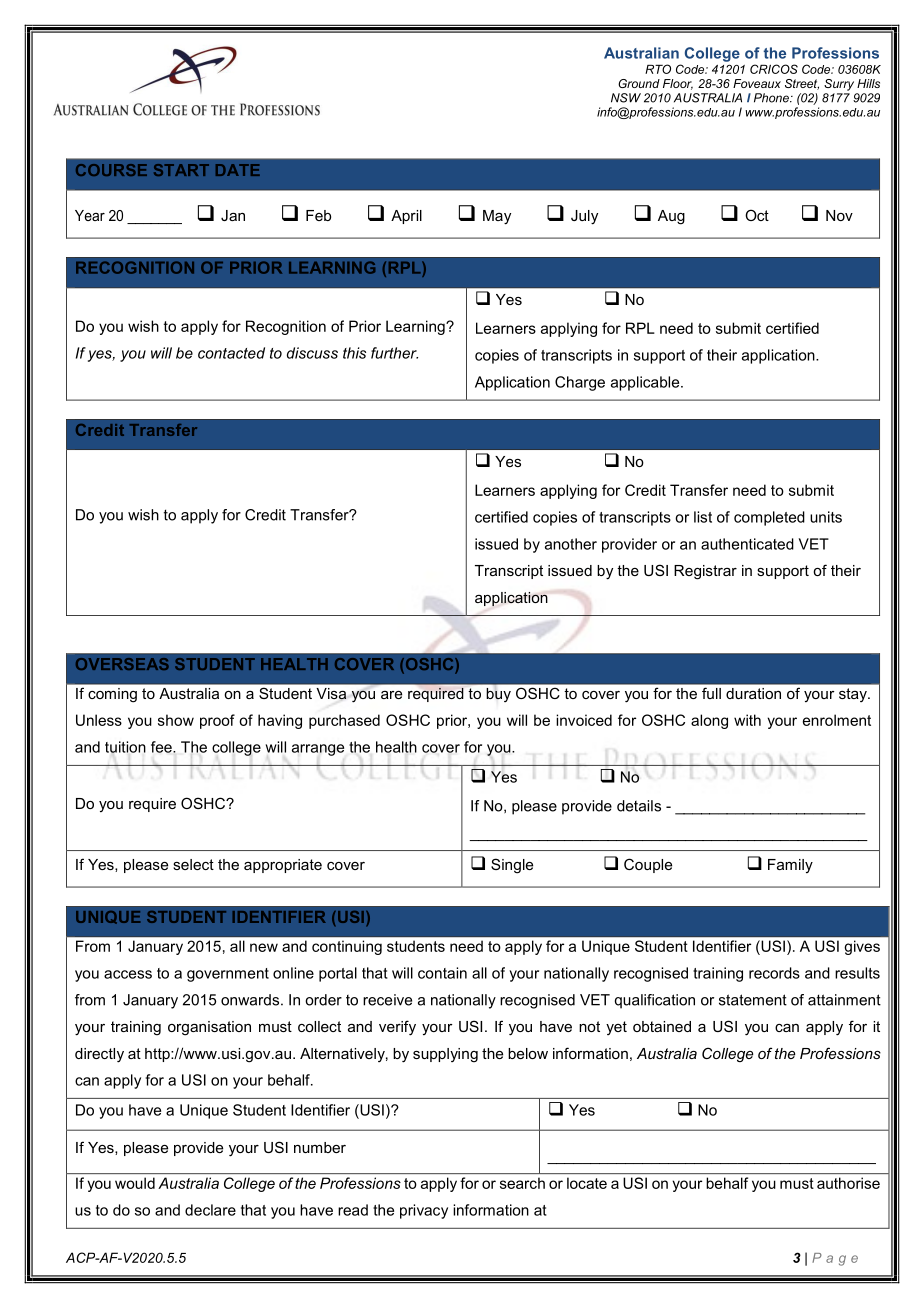  Describe the element at coordinates (210, 1210) in the screenshot. I see `declare` at that location.
